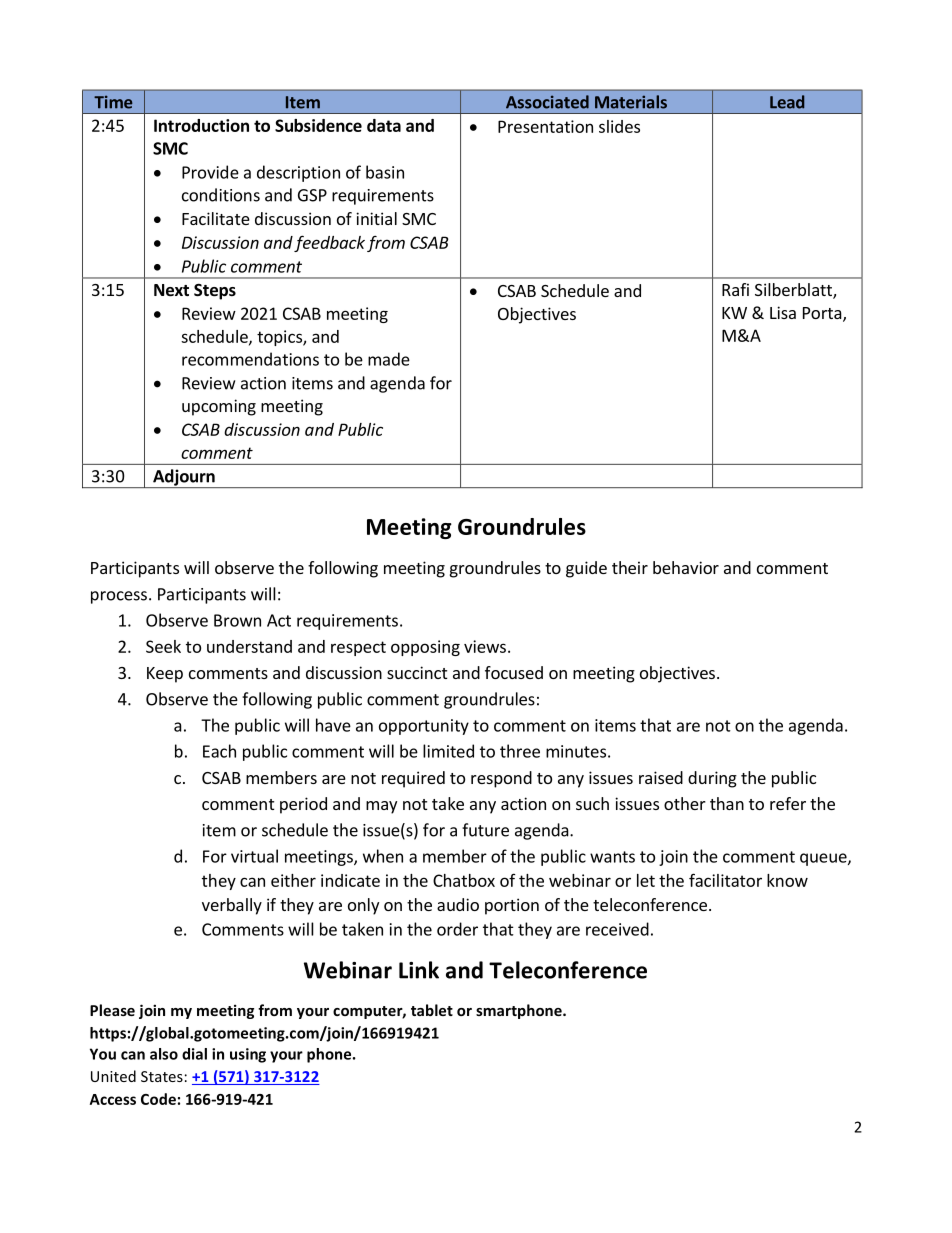 The height and width of the screenshot is (1233, 952). Describe the element at coordinates (485, 646) in the screenshot. I see `views` at that location.
